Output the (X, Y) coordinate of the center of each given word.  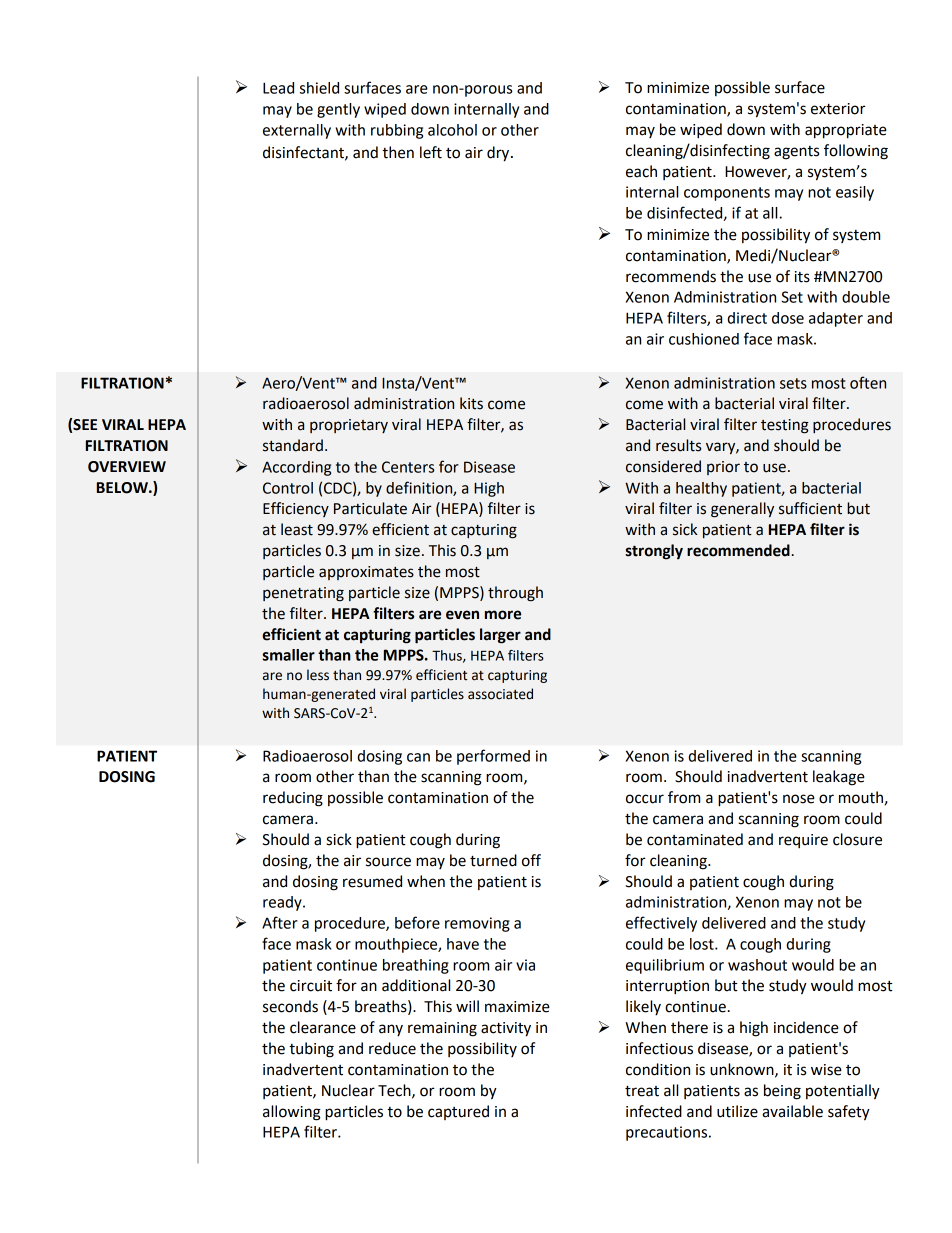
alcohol (452, 130)
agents (796, 153)
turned (493, 860)
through (515, 594)
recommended (738, 550)
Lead (278, 88)
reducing (293, 799)
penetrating (303, 594)
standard (293, 445)
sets (793, 383)
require (803, 841)
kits (471, 403)
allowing (292, 1113)
